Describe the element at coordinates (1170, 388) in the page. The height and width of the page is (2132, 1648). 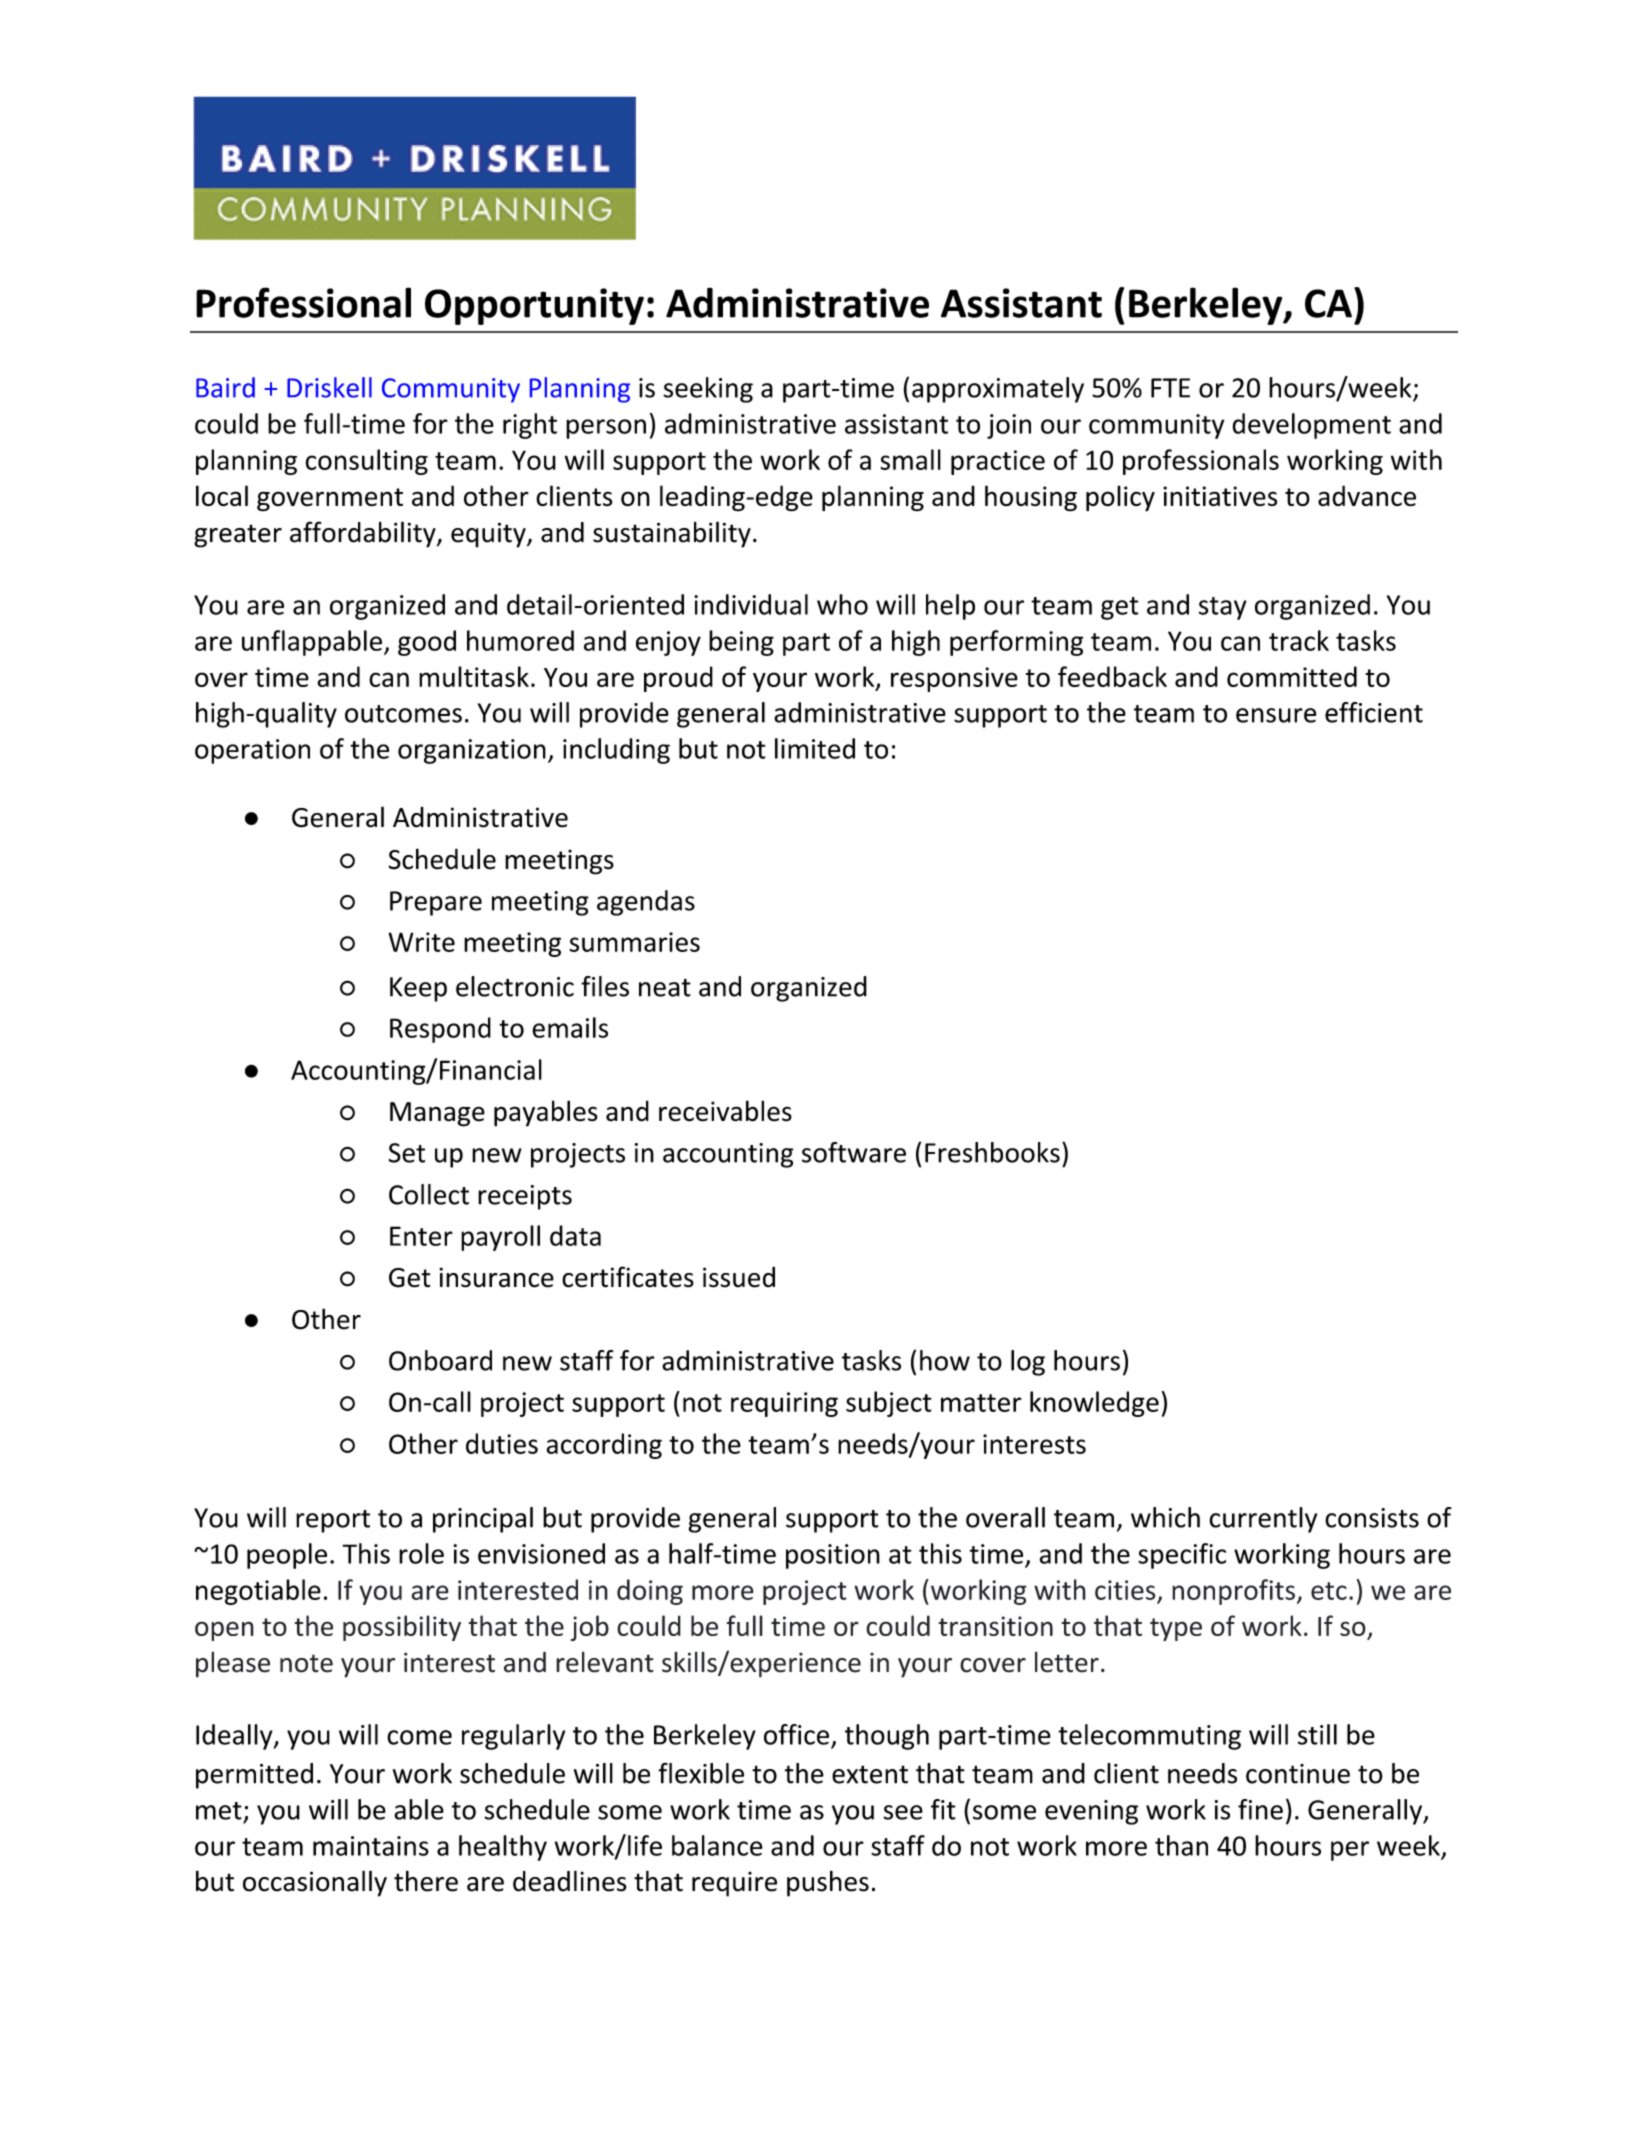
I see `FTE` at that location.
